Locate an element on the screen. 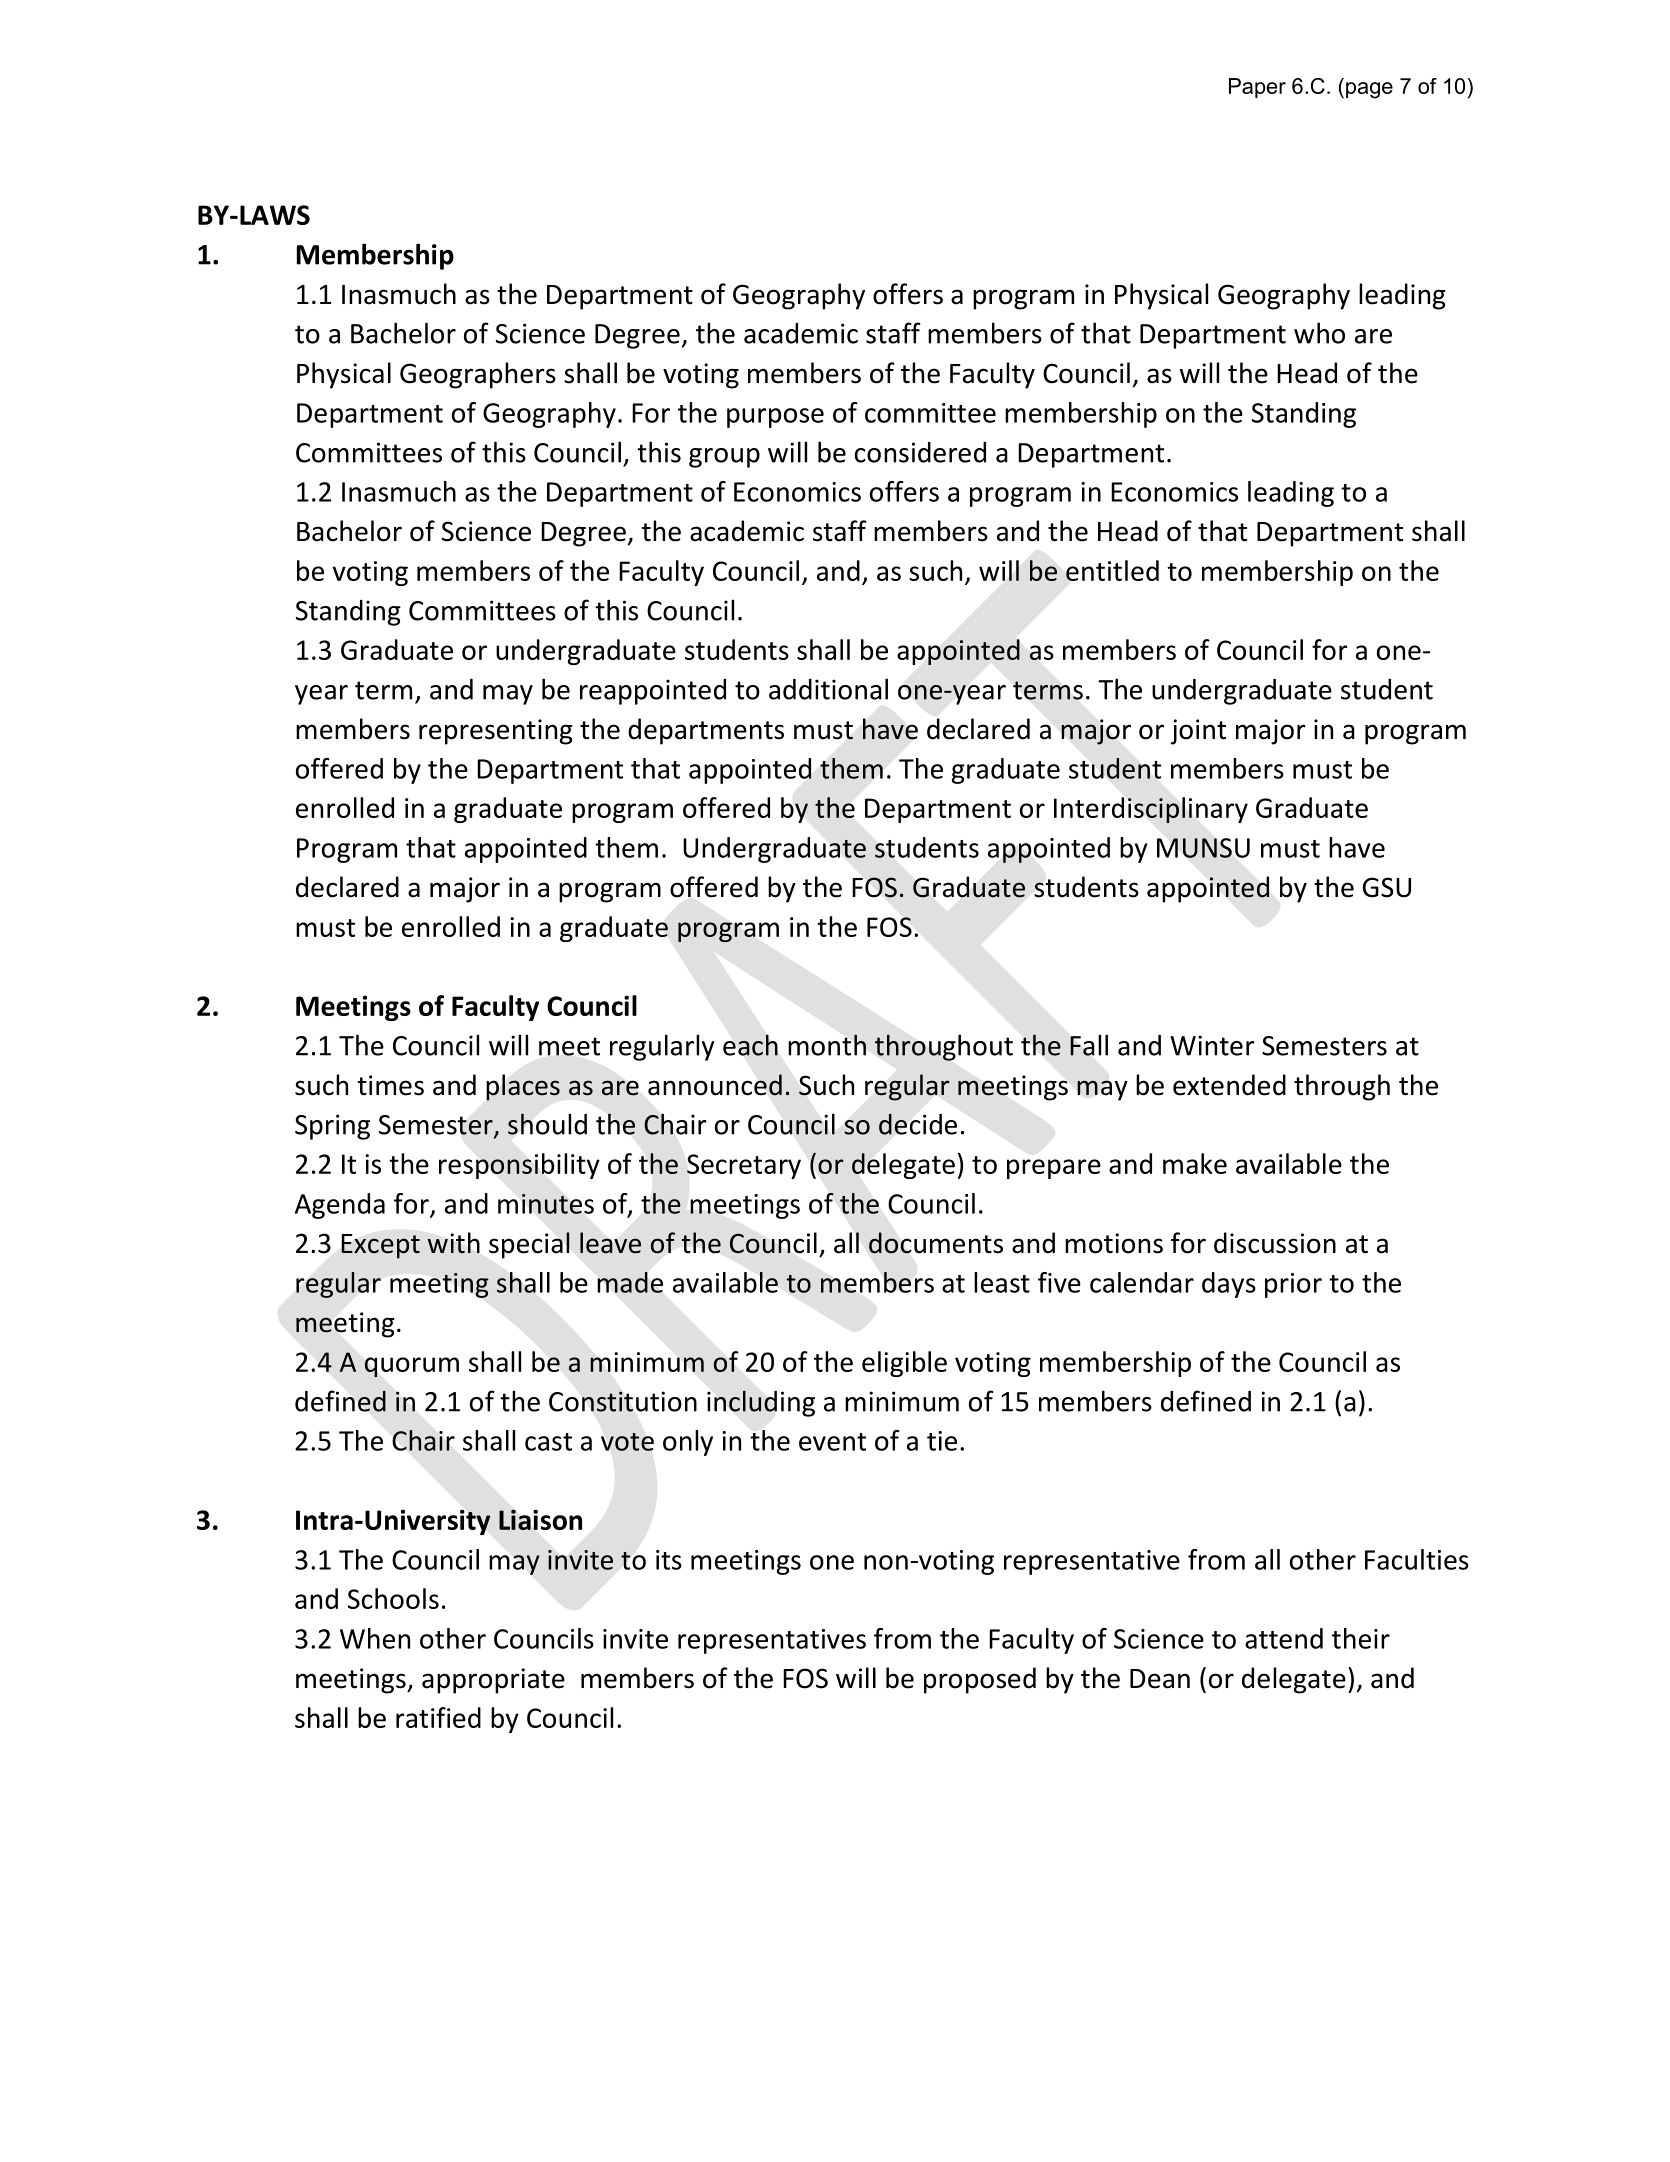 The width and height of the screenshot is (1670, 2162). Paper is located at coordinates (1257, 88).
